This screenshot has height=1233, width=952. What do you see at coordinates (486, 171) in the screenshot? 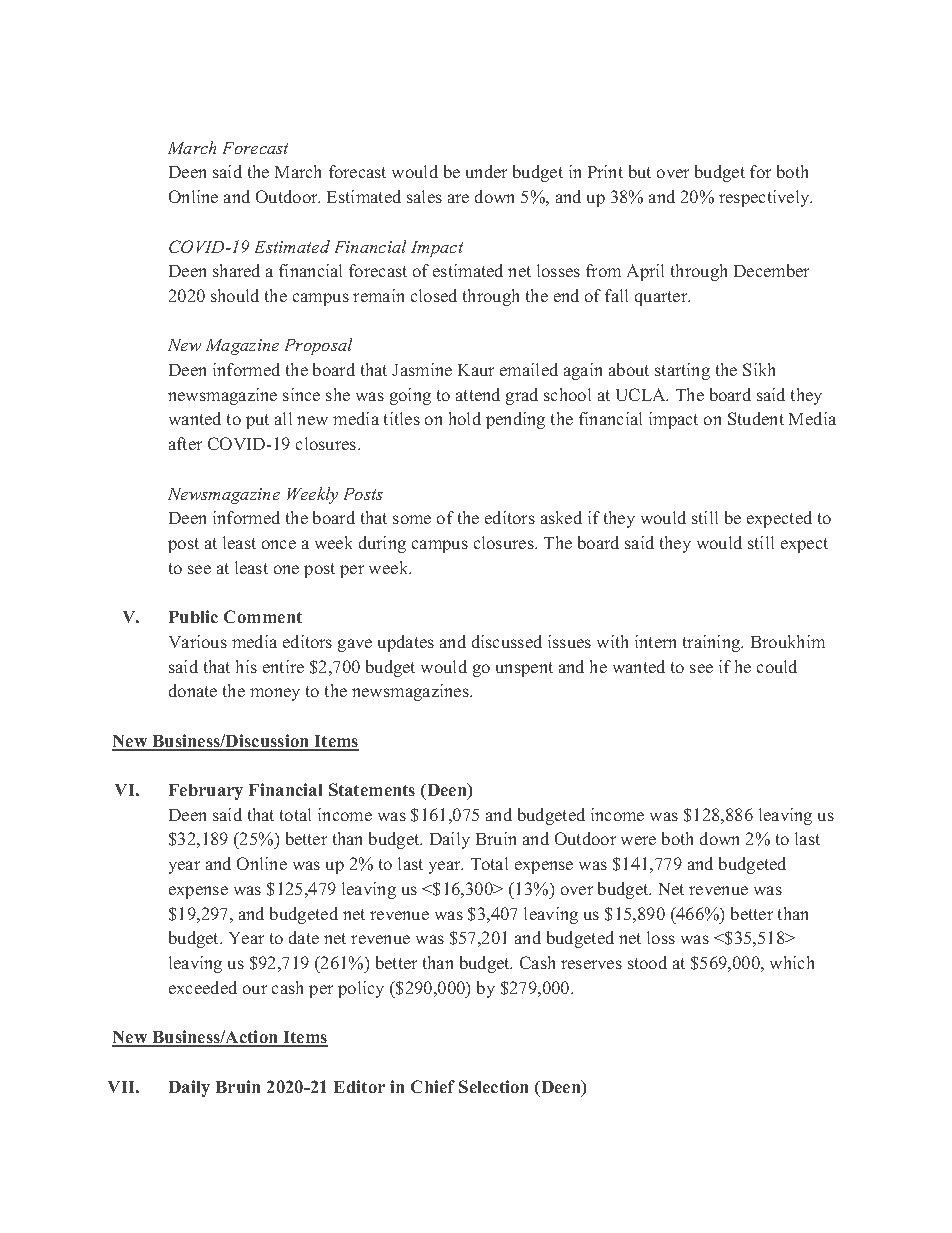
I see `under` at bounding box center [486, 171].
